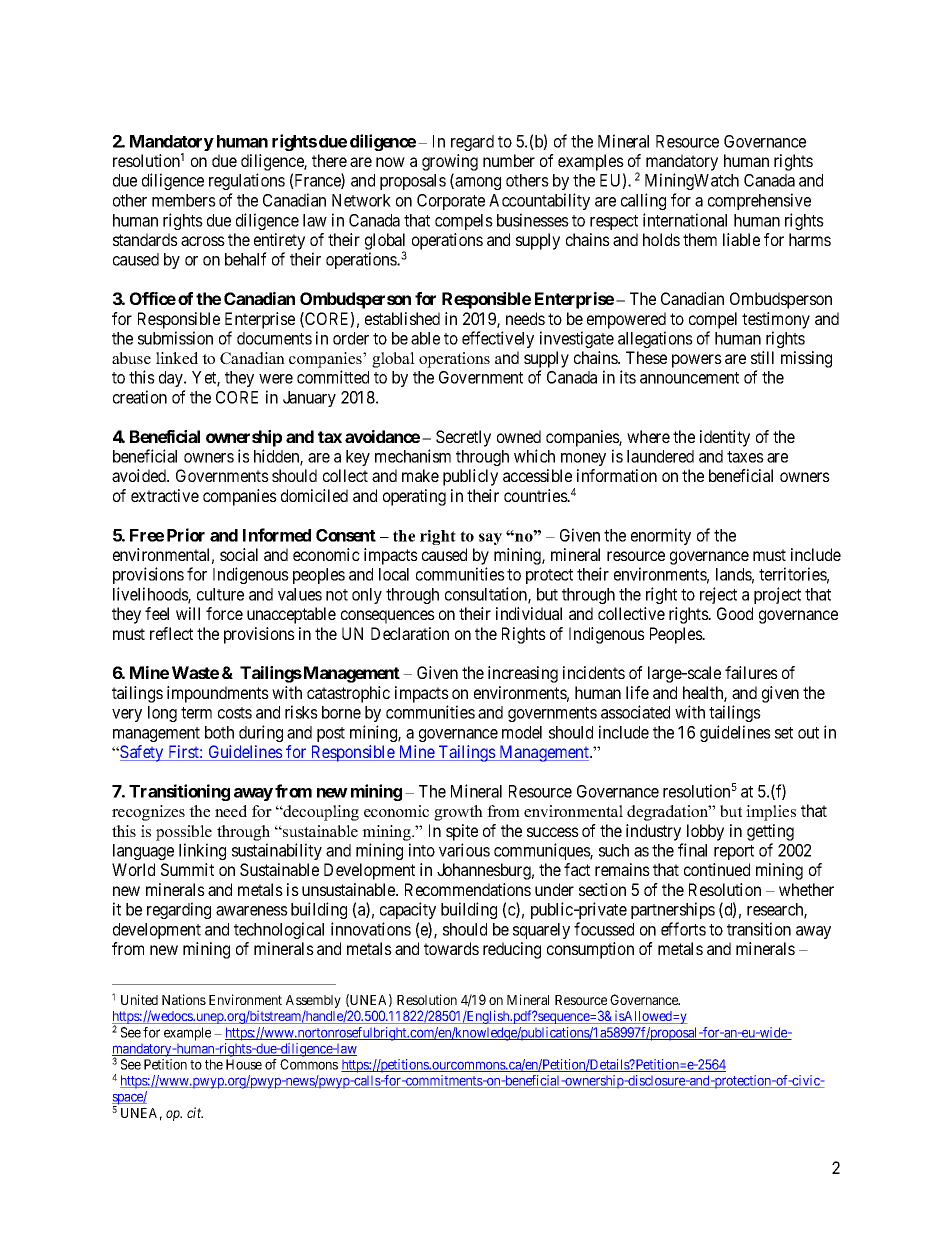 This document has height=1233, width=952. What do you see at coordinates (184, 200) in the document?
I see `members` at bounding box center [184, 200].
